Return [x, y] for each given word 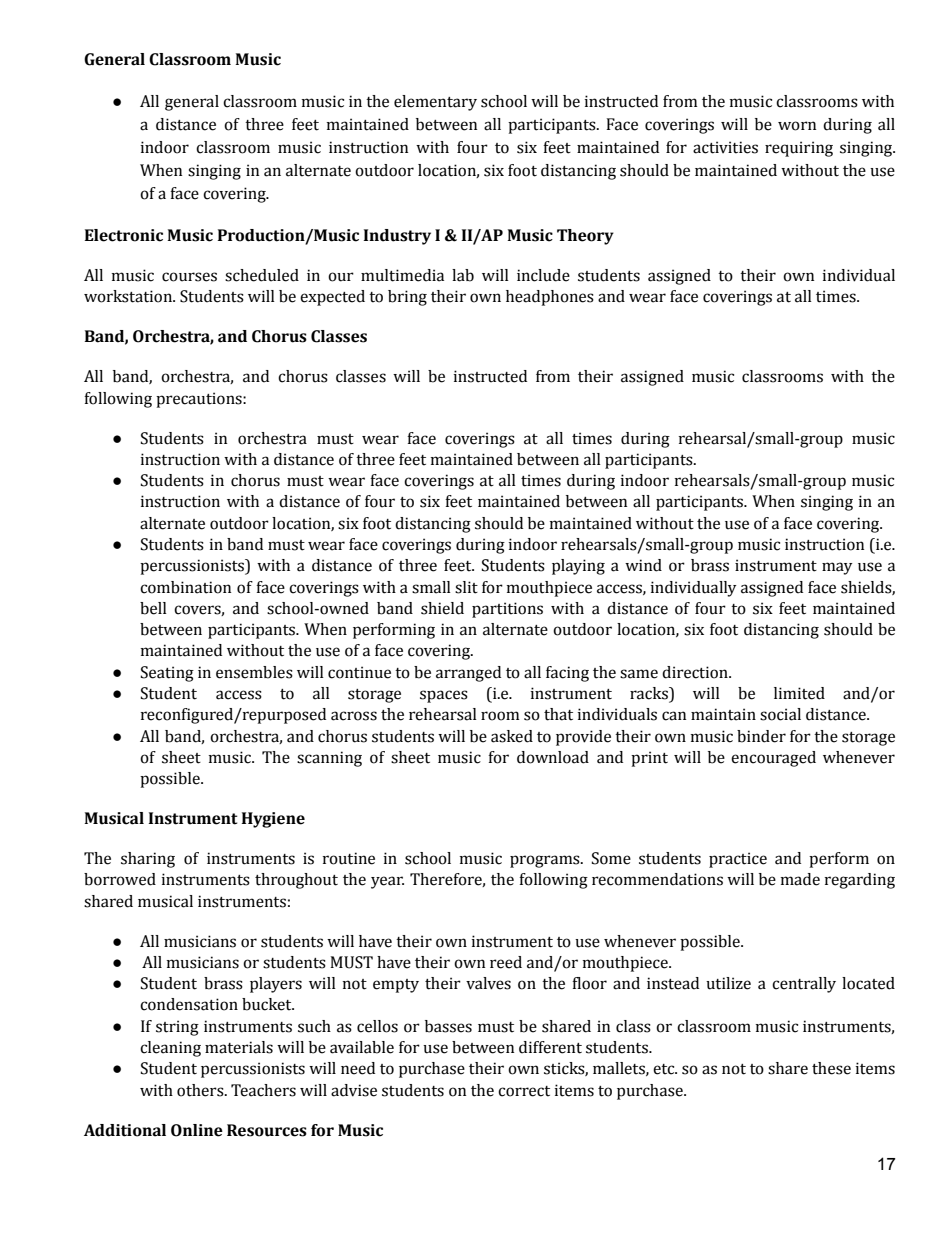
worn [797, 126]
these [831, 1068]
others [201, 1090]
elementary [435, 103]
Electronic [124, 235]
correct [524, 1091]
